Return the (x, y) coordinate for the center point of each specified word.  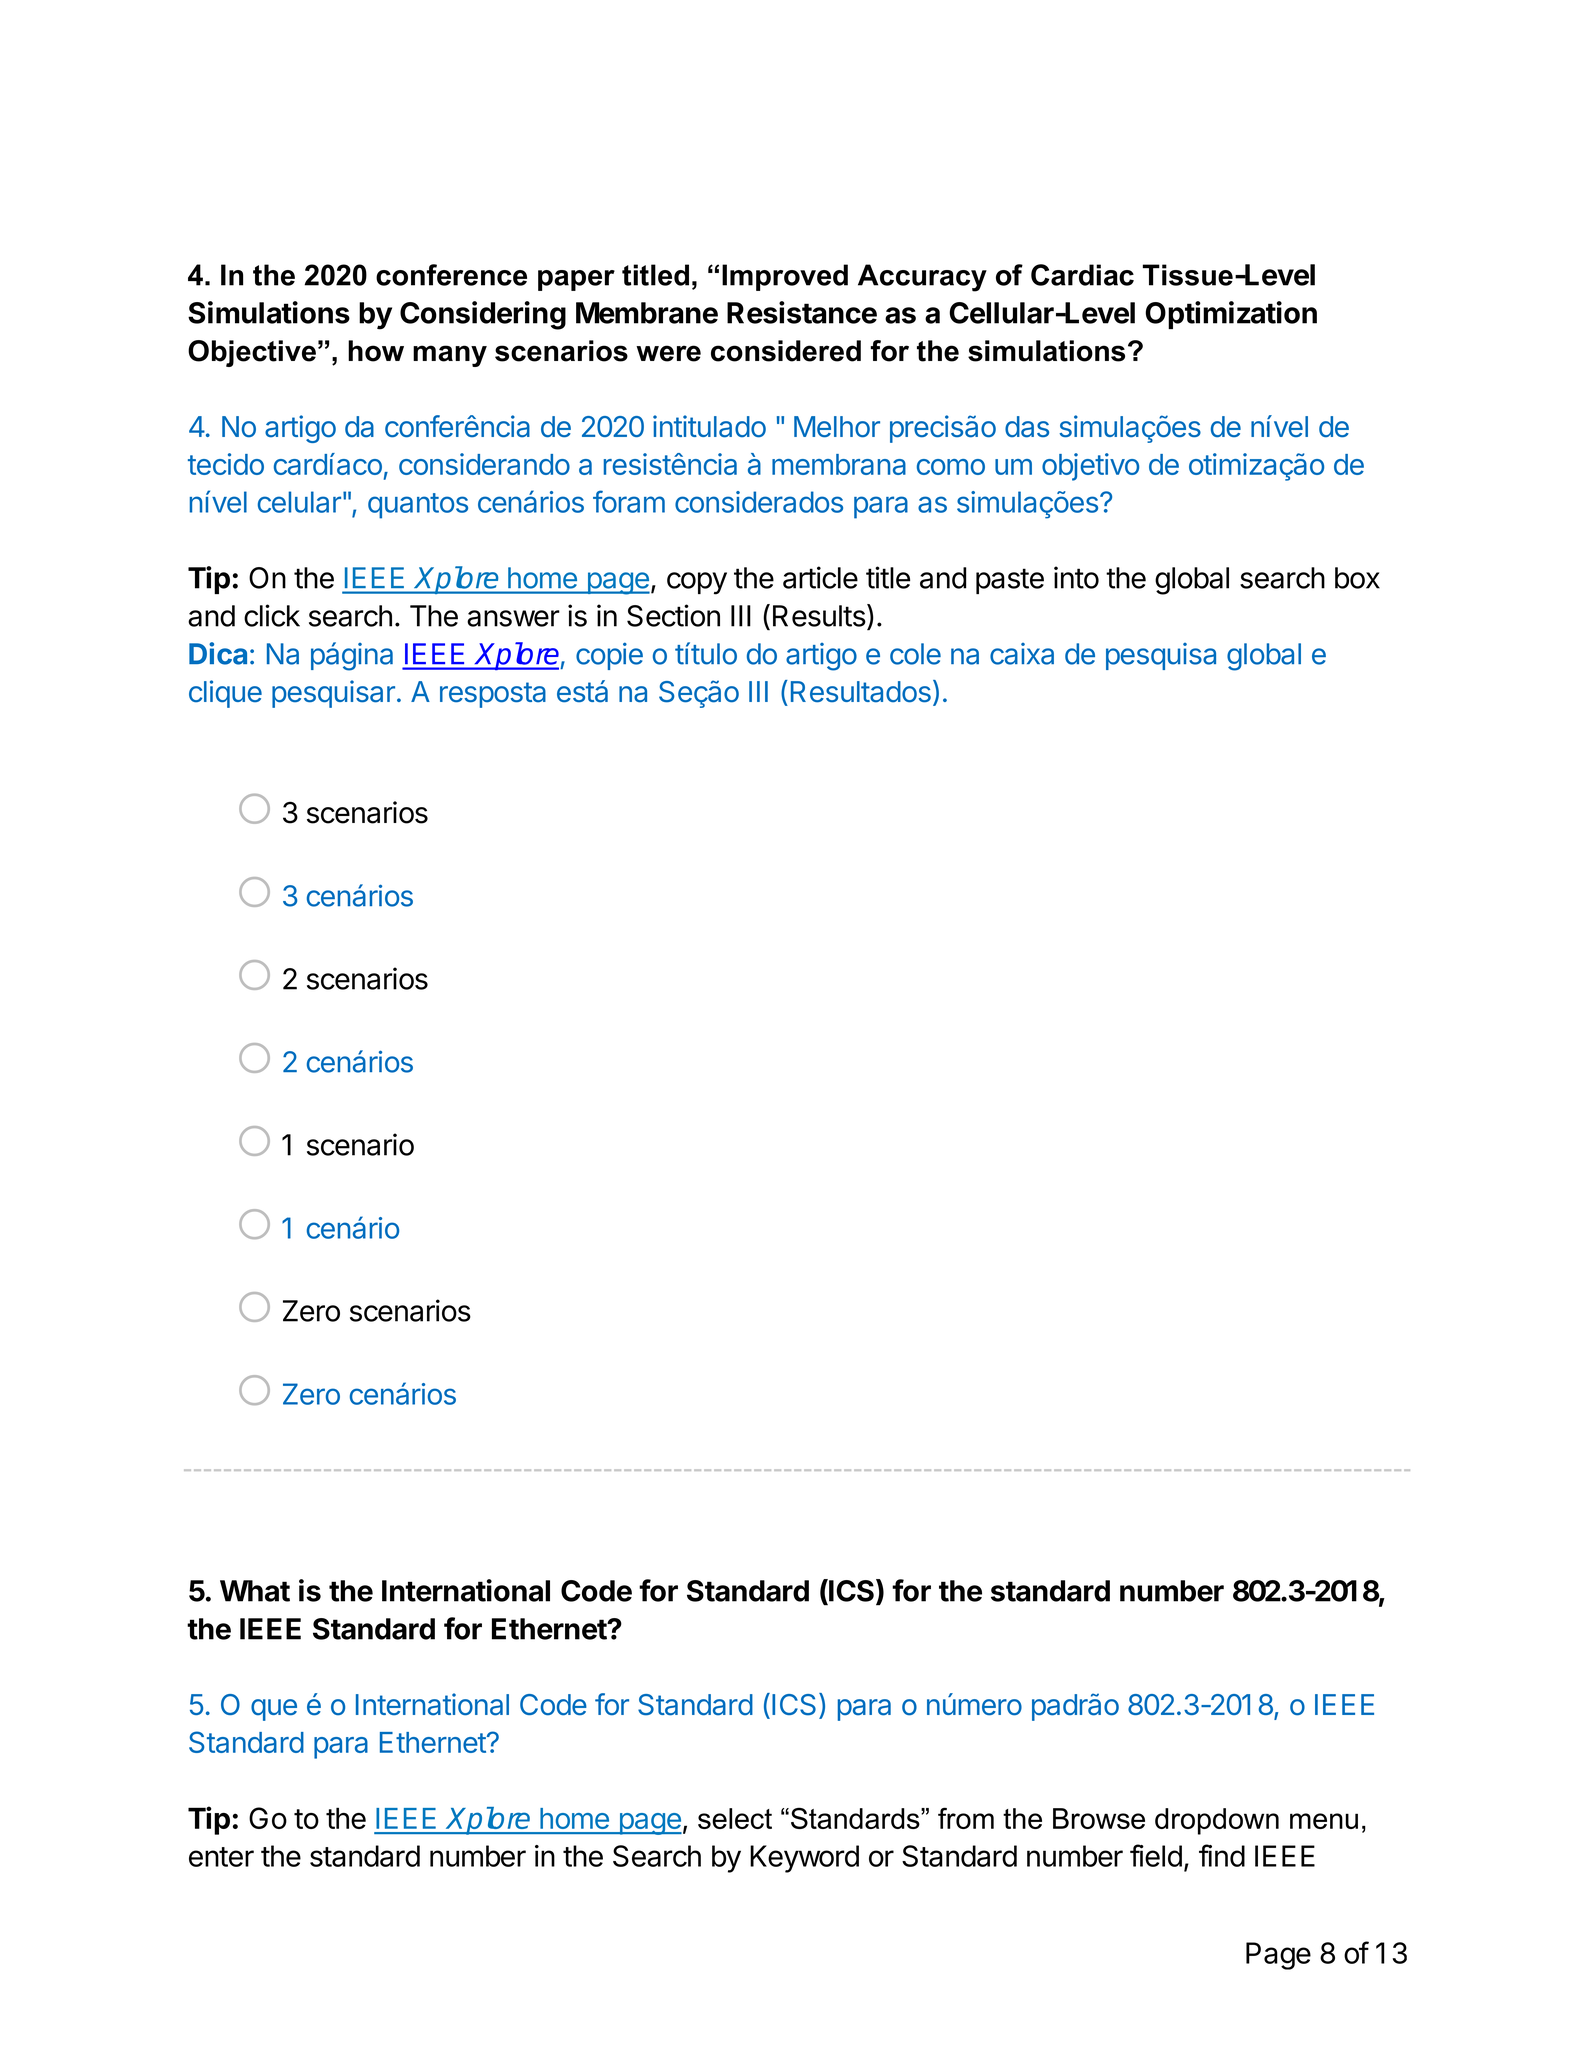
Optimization (1231, 315)
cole (915, 654)
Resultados (861, 692)
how (376, 351)
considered (786, 351)
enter (221, 1857)
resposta (493, 695)
